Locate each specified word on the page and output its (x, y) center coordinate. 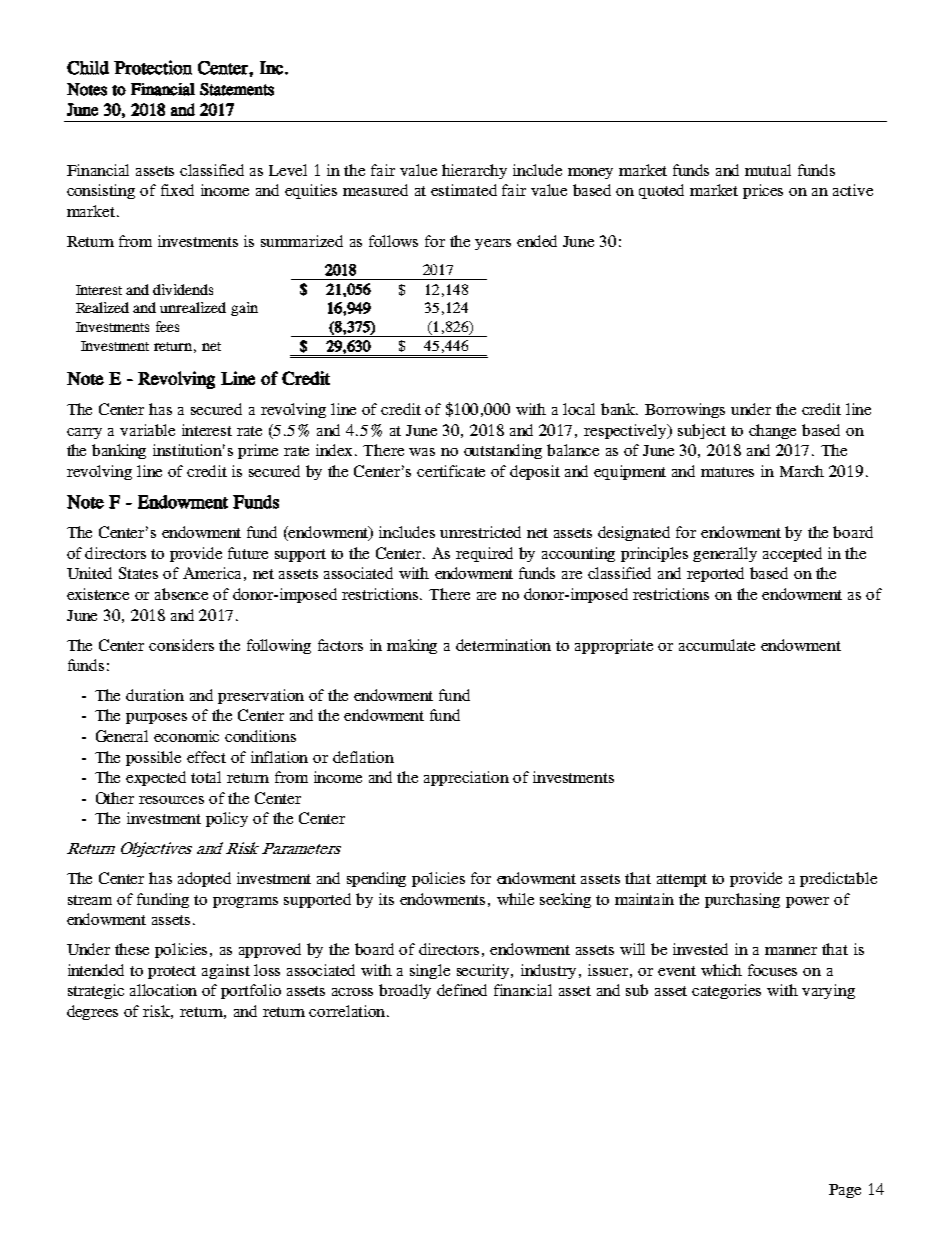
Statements (237, 89)
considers (181, 645)
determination (503, 645)
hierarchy (474, 171)
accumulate (717, 645)
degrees (92, 1012)
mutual (768, 170)
